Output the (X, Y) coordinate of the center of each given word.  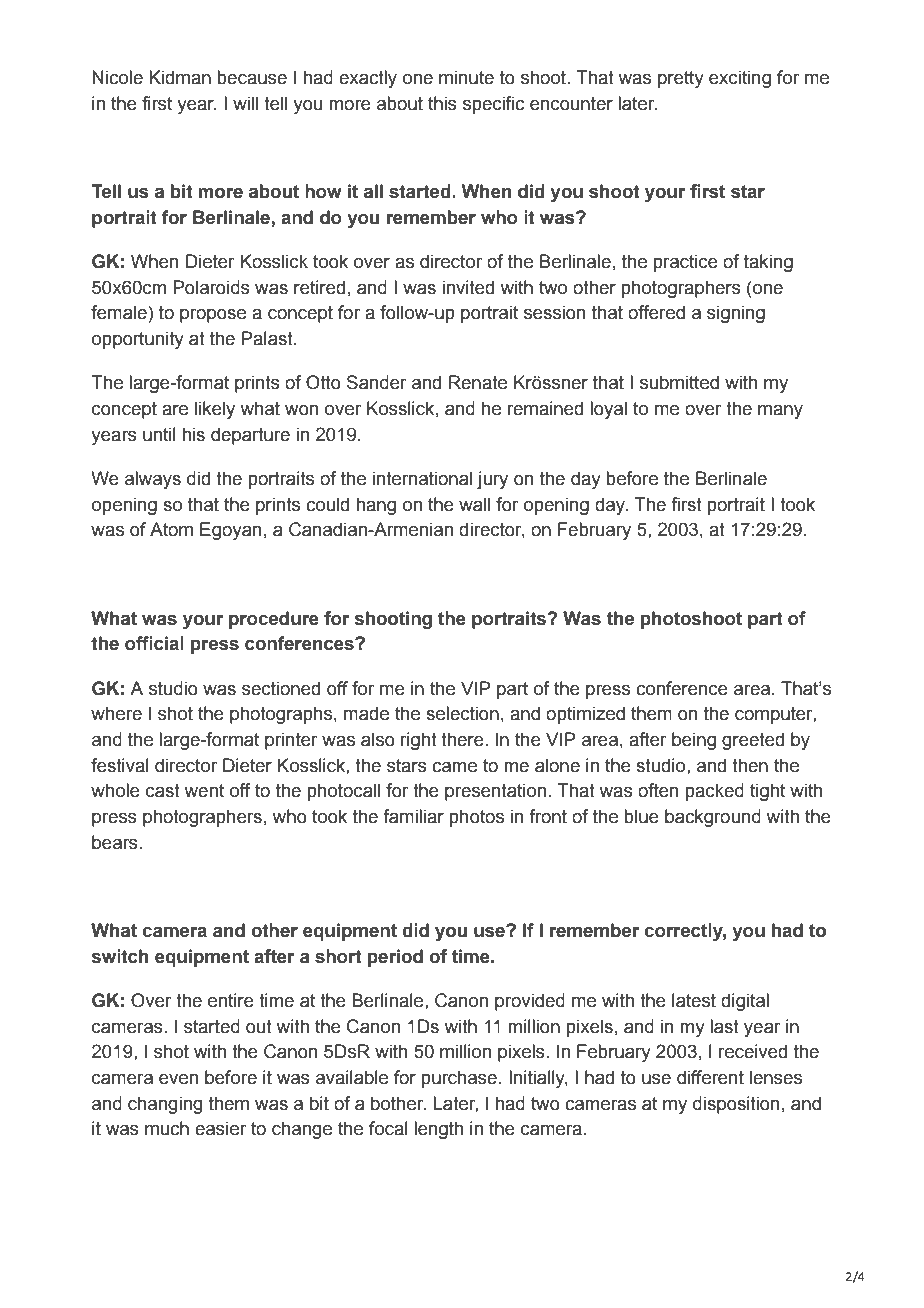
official (154, 643)
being (694, 741)
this (442, 103)
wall (474, 504)
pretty (681, 79)
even (178, 1079)
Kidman (180, 77)
